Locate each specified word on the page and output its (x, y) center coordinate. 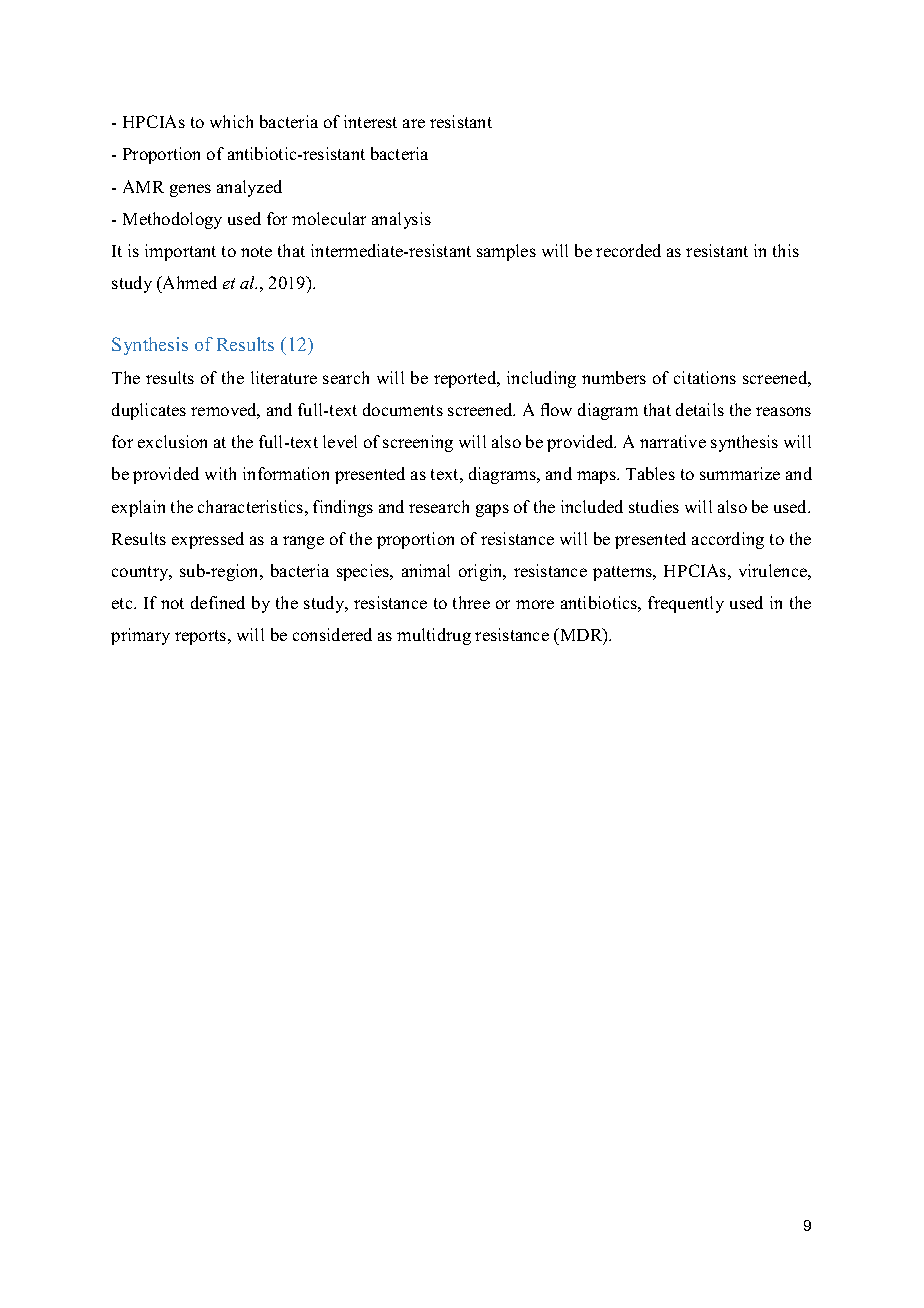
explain (138, 508)
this (786, 250)
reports (202, 637)
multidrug (434, 636)
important (180, 252)
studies (654, 506)
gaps (492, 510)
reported (466, 379)
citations (705, 377)
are (414, 123)
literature (284, 377)
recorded (628, 250)
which (231, 121)
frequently (686, 604)
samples (506, 252)
